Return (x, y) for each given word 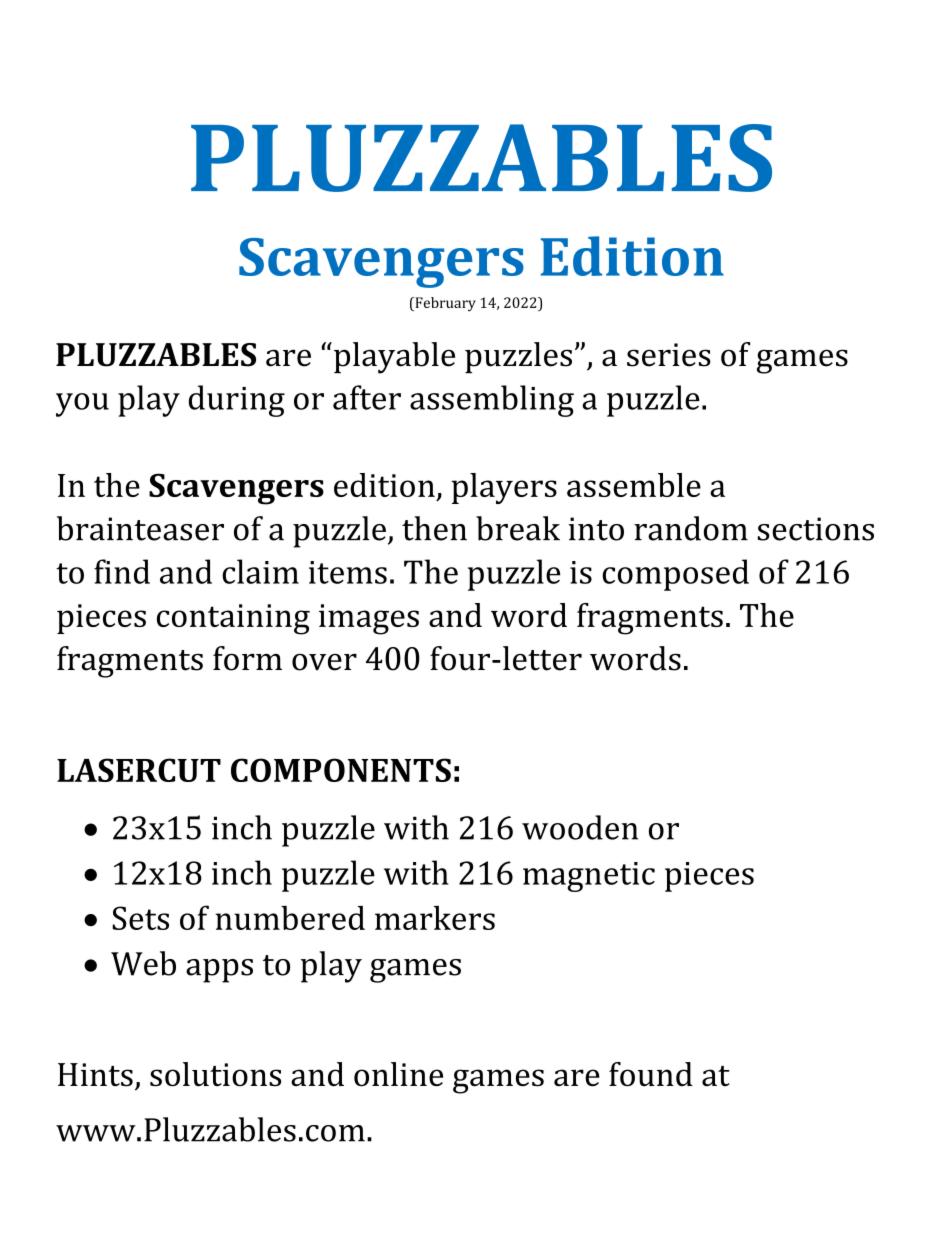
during (237, 401)
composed (675, 575)
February (444, 304)
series (669, 355)
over (324, 662)
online (398, 1074)
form (247, 658)
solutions (215, 1074)
